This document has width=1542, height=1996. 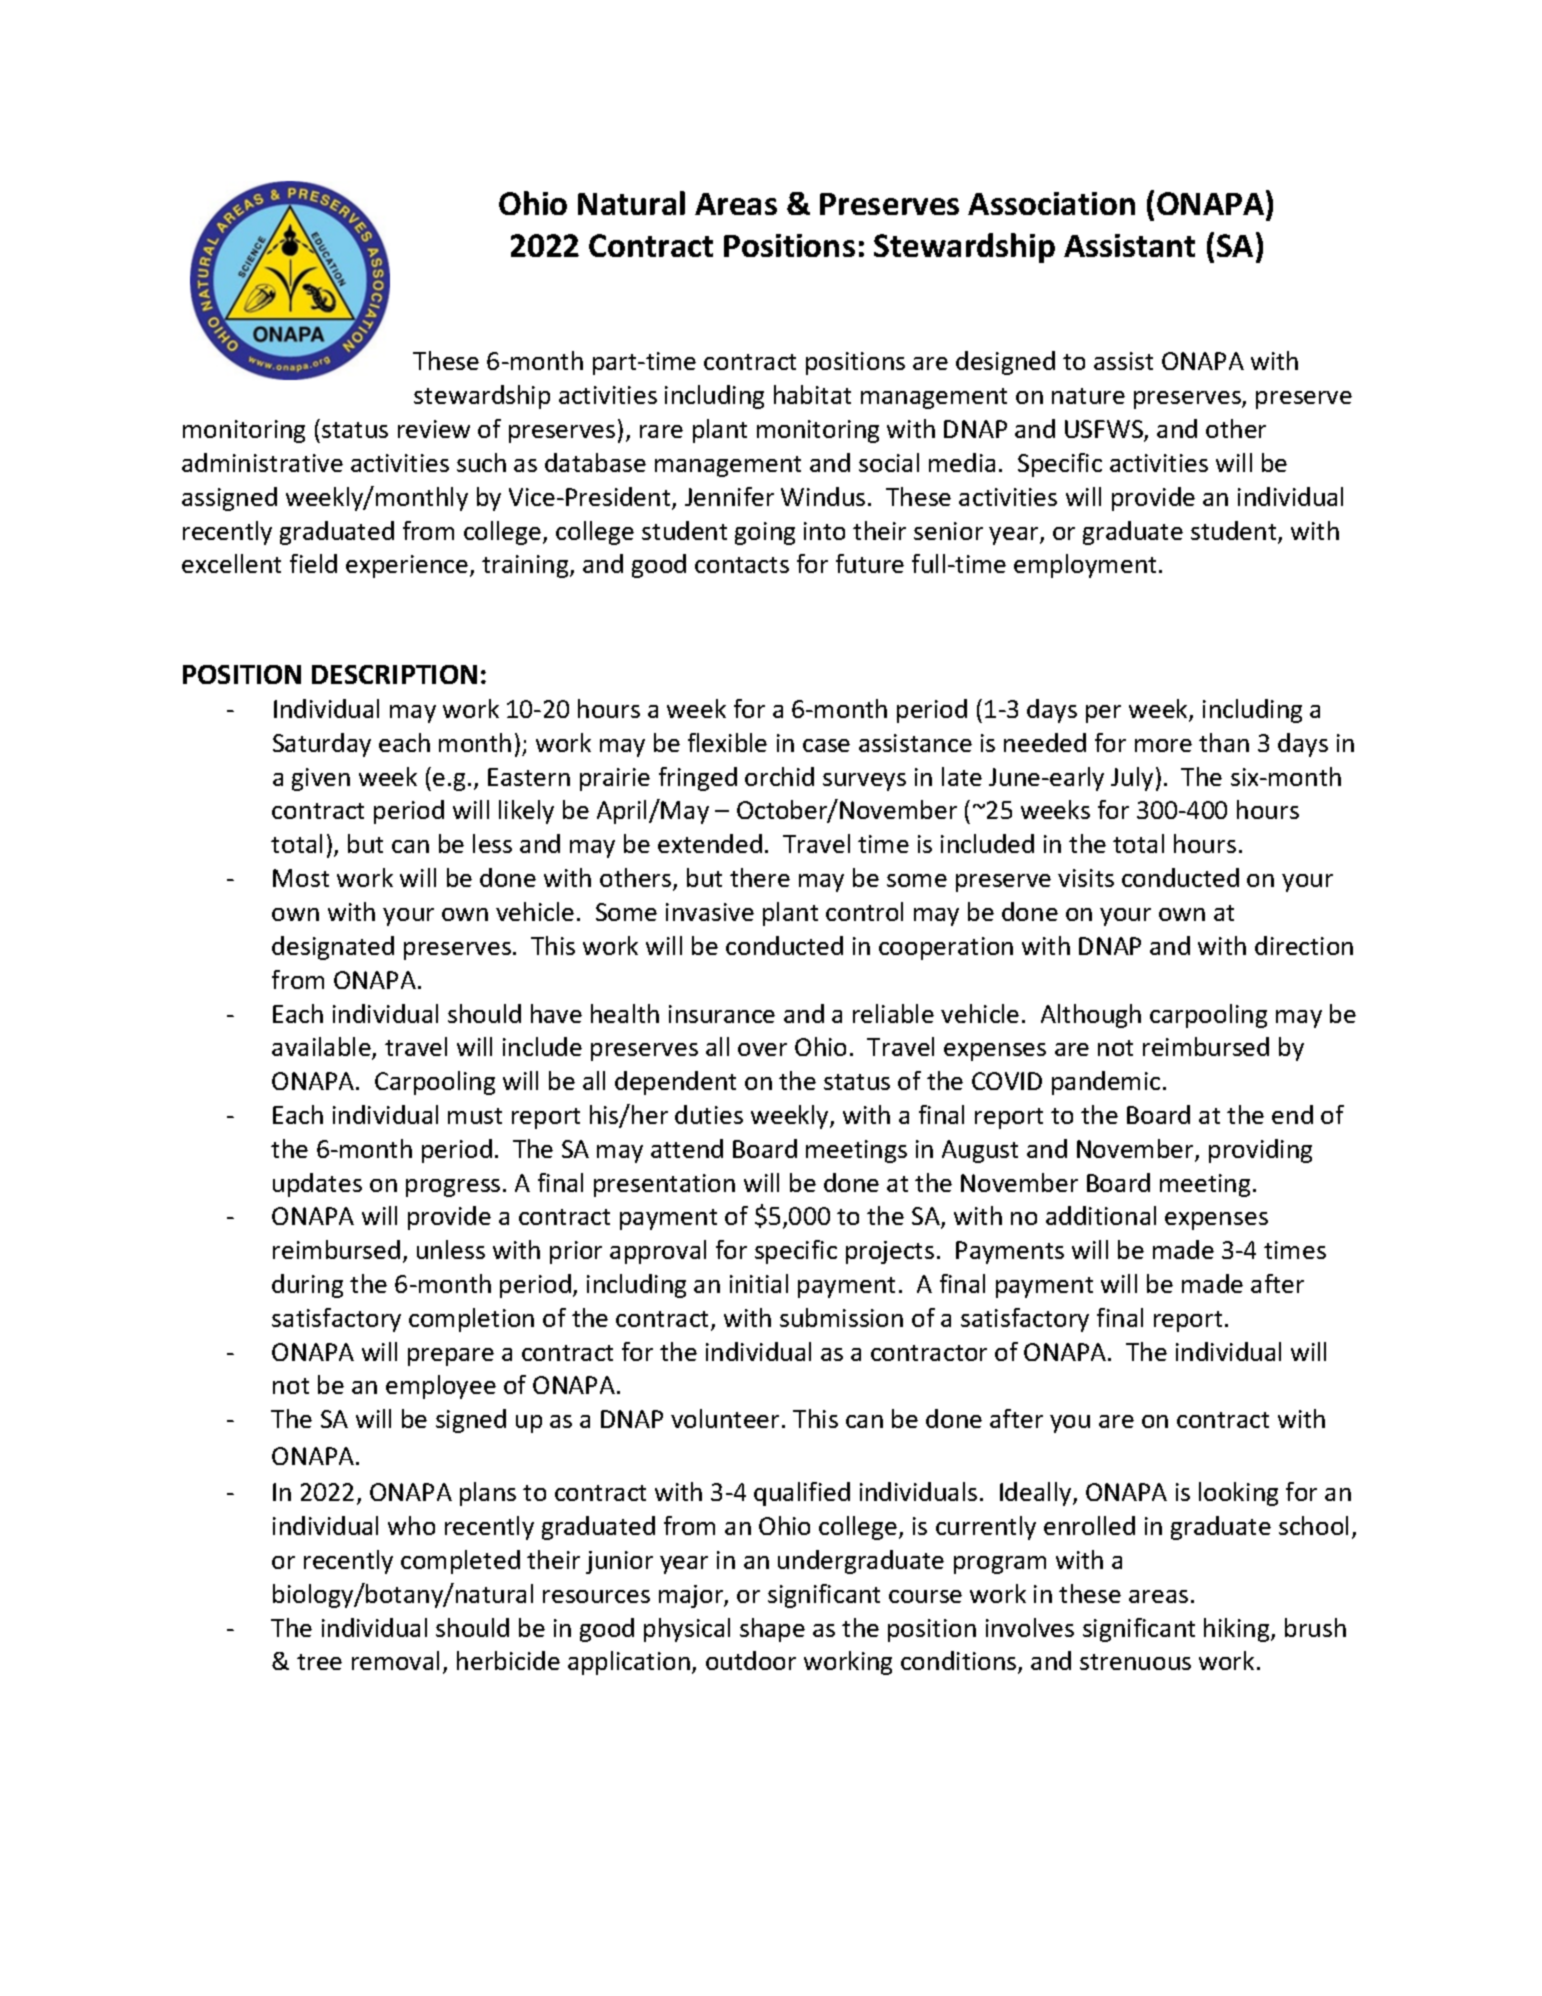 I want to click on shape, so click(x=772, y=1630).
